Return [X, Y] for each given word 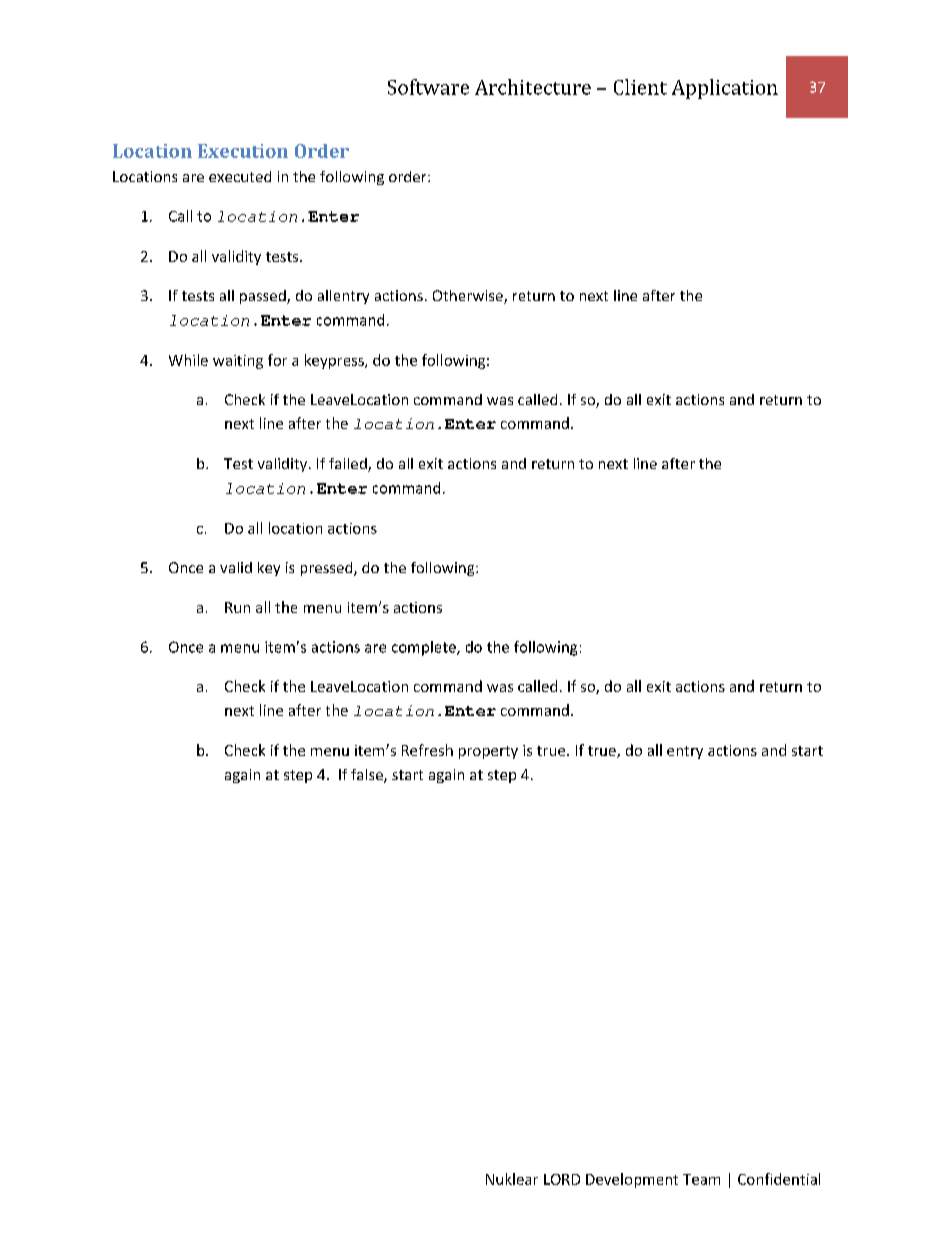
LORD [562, 1179]
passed [264, 297]
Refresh [427, 750]
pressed [328, 569]
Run [237, 607]
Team [701, 1179]
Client [640, 87]
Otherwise [469, 297]
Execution [243, 151]
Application [725, 89]
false [368, 776]
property [488, 752]
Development [632, 1180]
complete [425, 648]
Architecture [533, 87]
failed [349, 465]
